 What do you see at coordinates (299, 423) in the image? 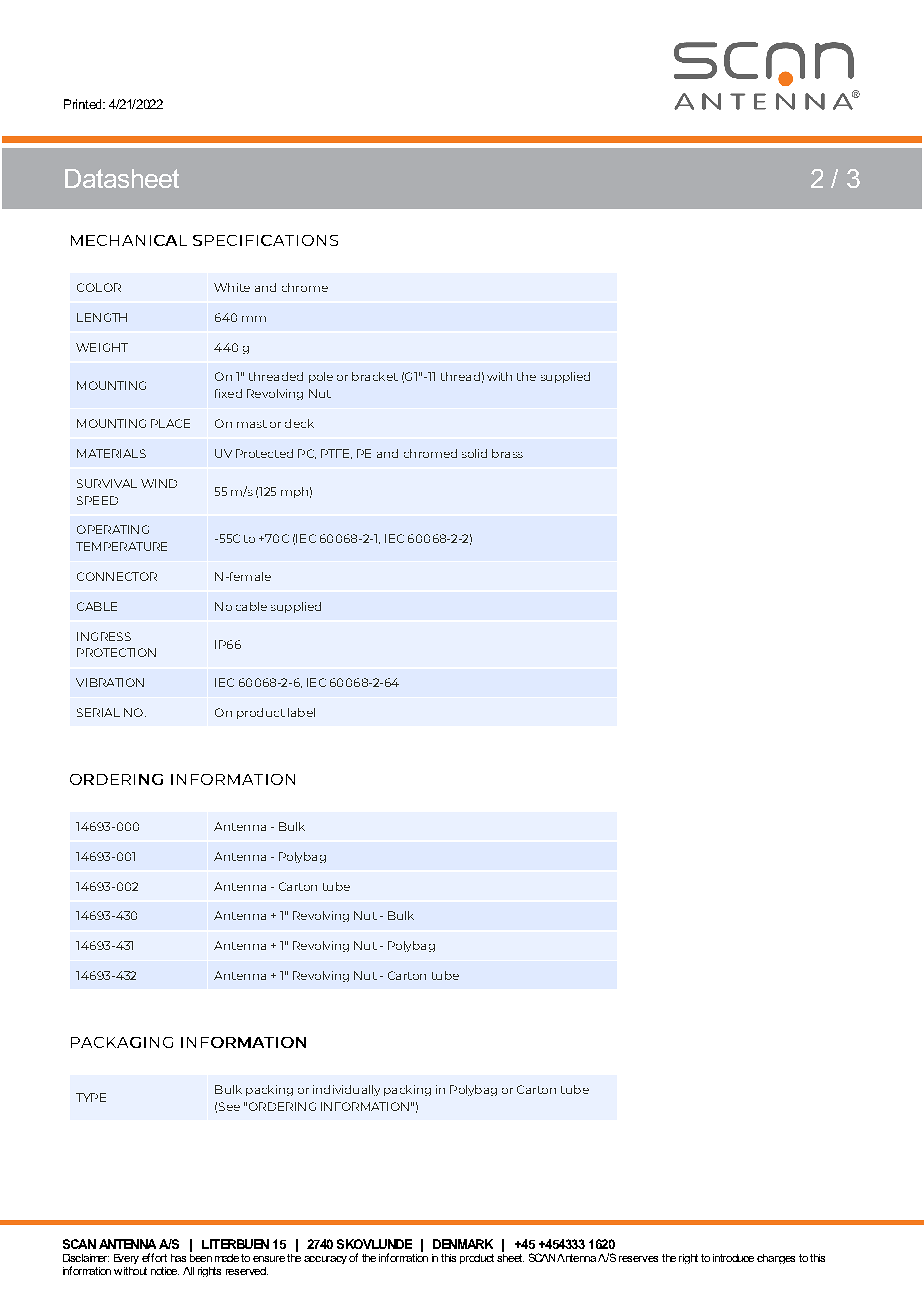
I see `deck` at bounding box center [299, 423].
